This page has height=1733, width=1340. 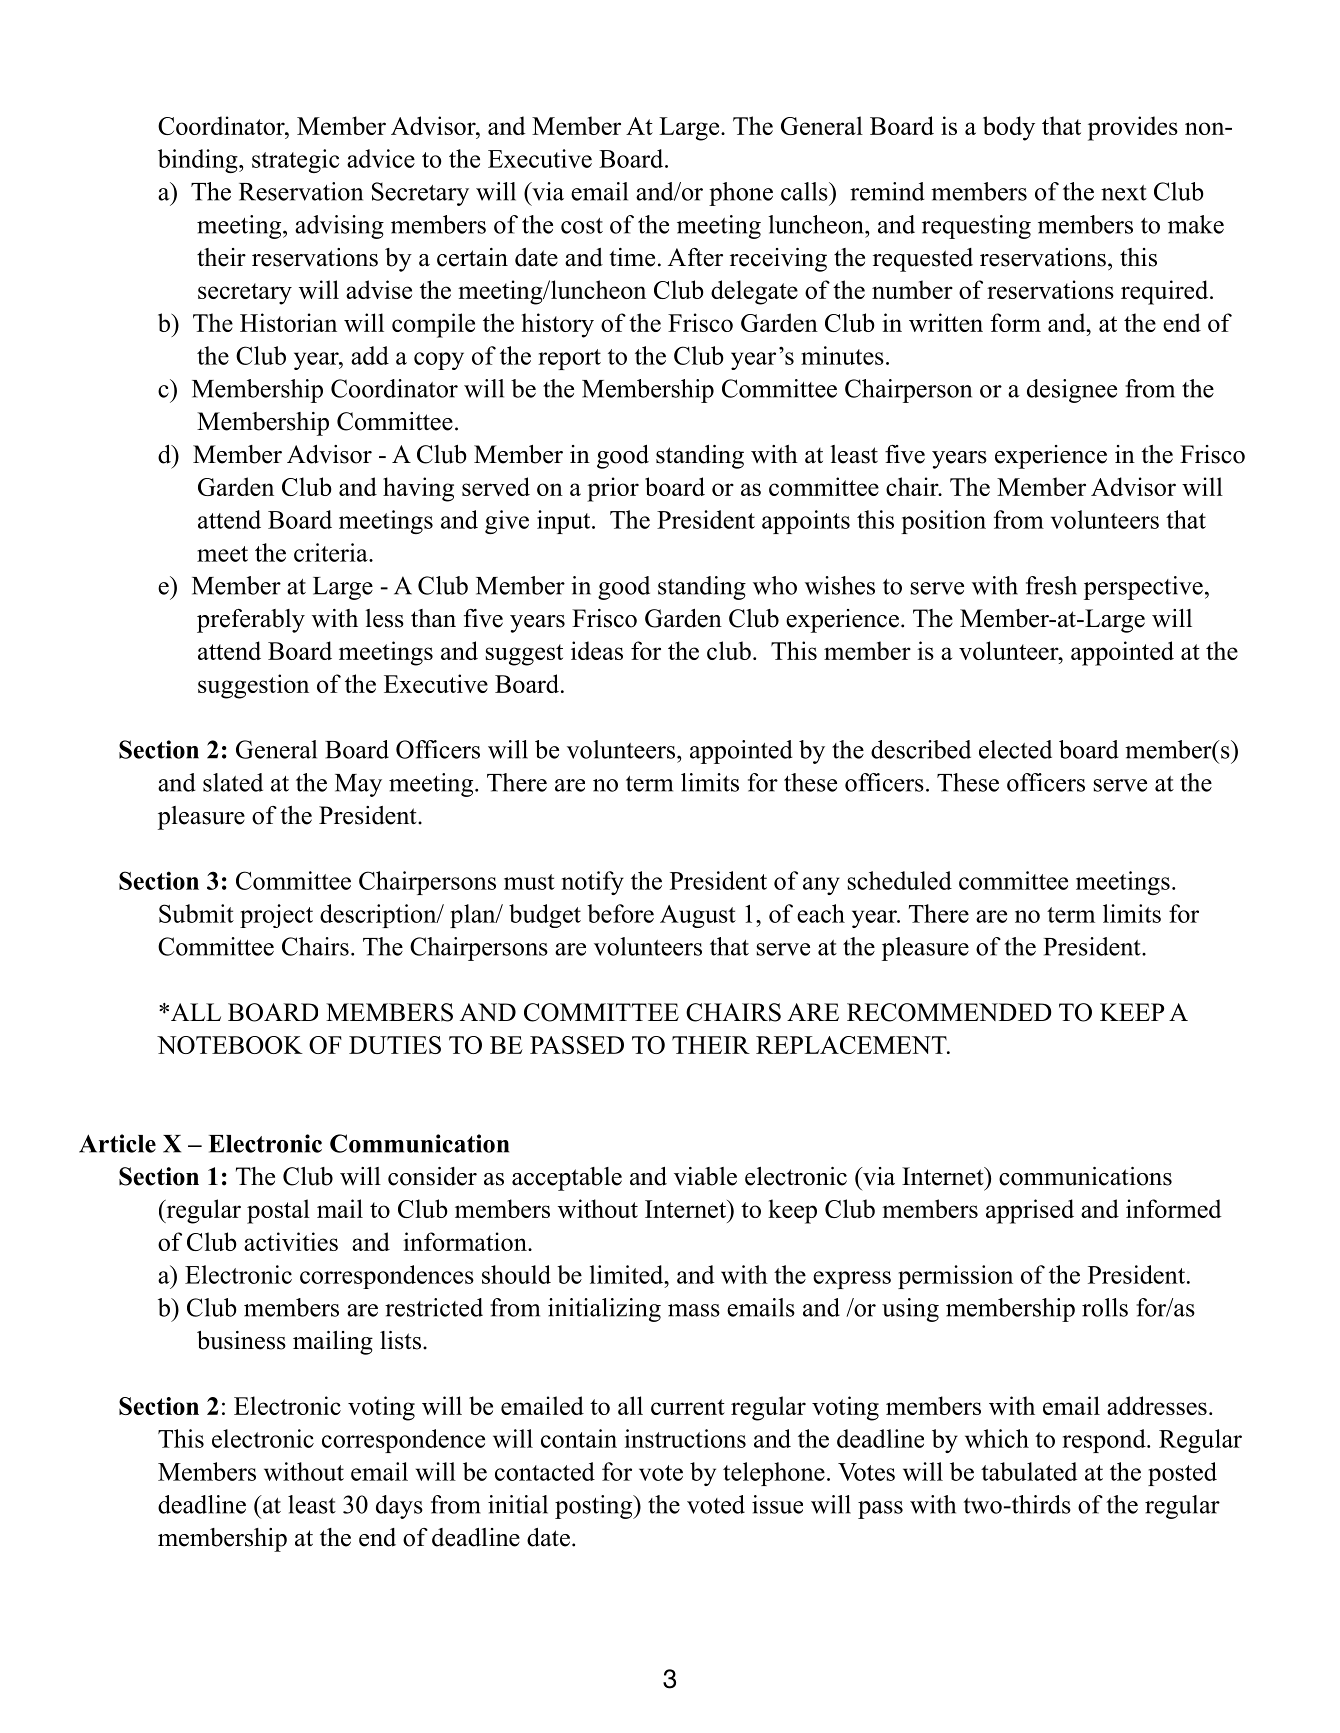 What do you see at coordinates (1015, 749) in the page?
I see `elected` at bounding box center [1015, 749].
